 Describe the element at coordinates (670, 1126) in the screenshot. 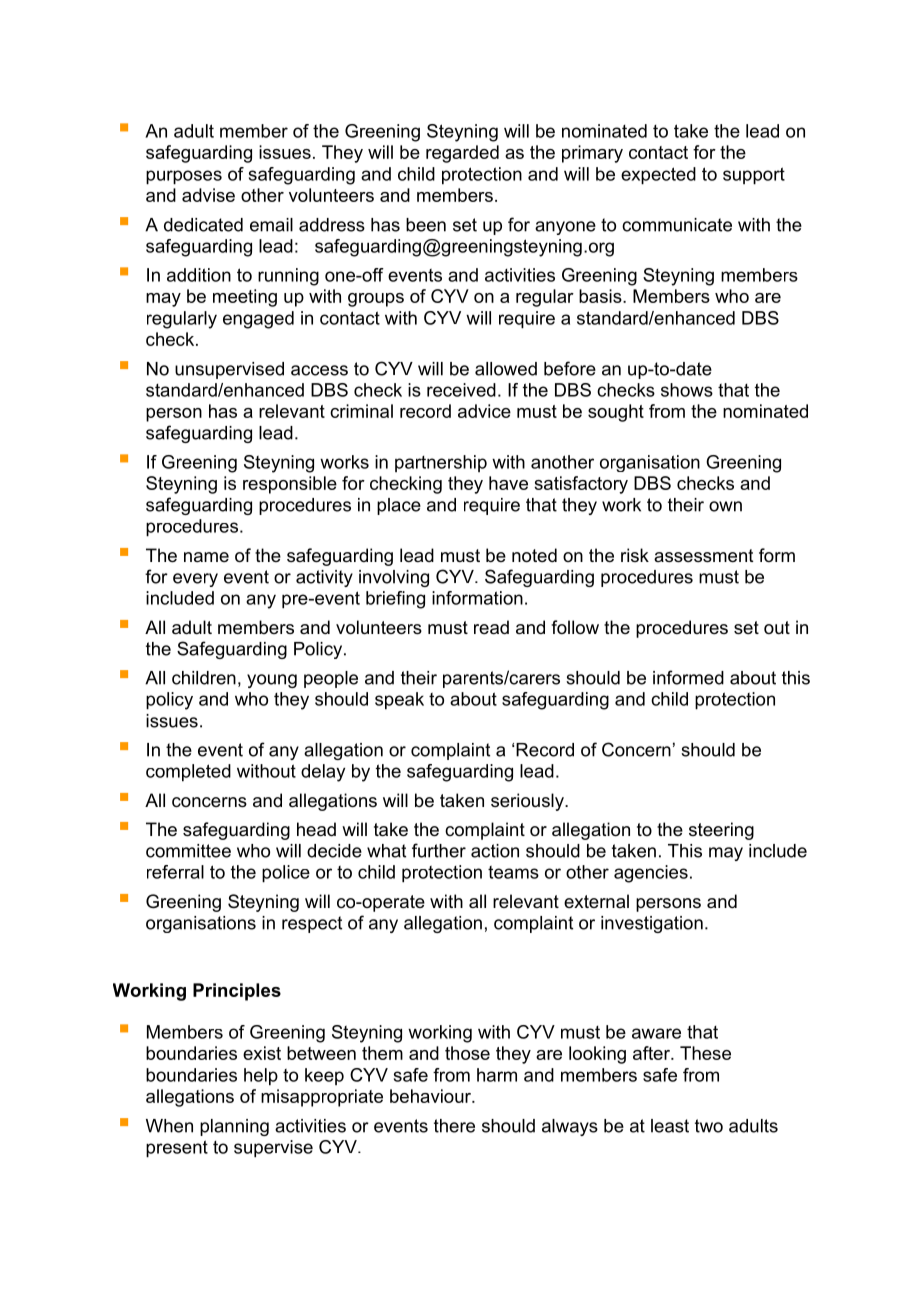

I see `least` at that location.
